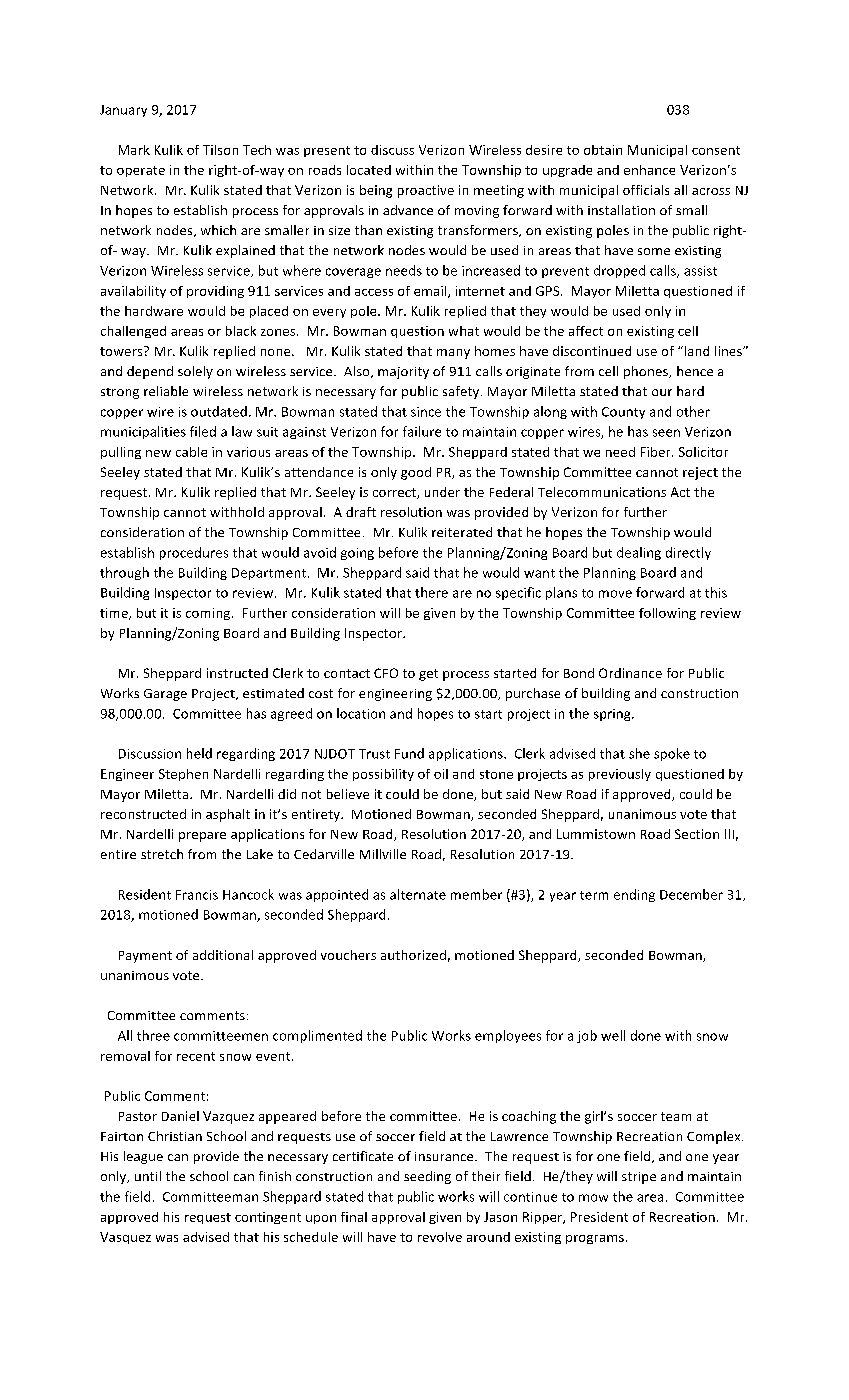 This page has height=1400, width=849. I want to click on additional, so click(223, 955).
